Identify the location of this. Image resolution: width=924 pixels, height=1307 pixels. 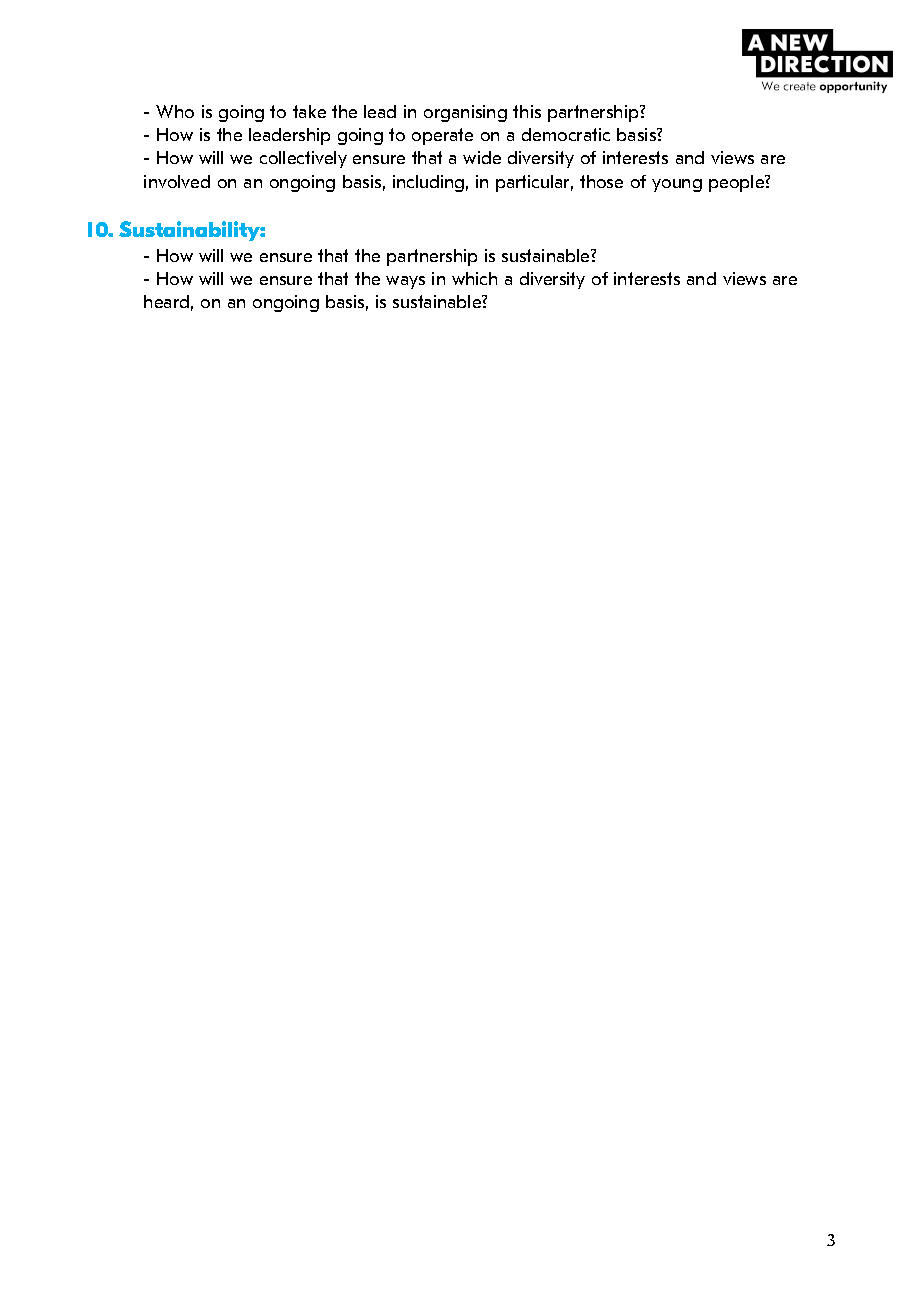
(527, 111).
